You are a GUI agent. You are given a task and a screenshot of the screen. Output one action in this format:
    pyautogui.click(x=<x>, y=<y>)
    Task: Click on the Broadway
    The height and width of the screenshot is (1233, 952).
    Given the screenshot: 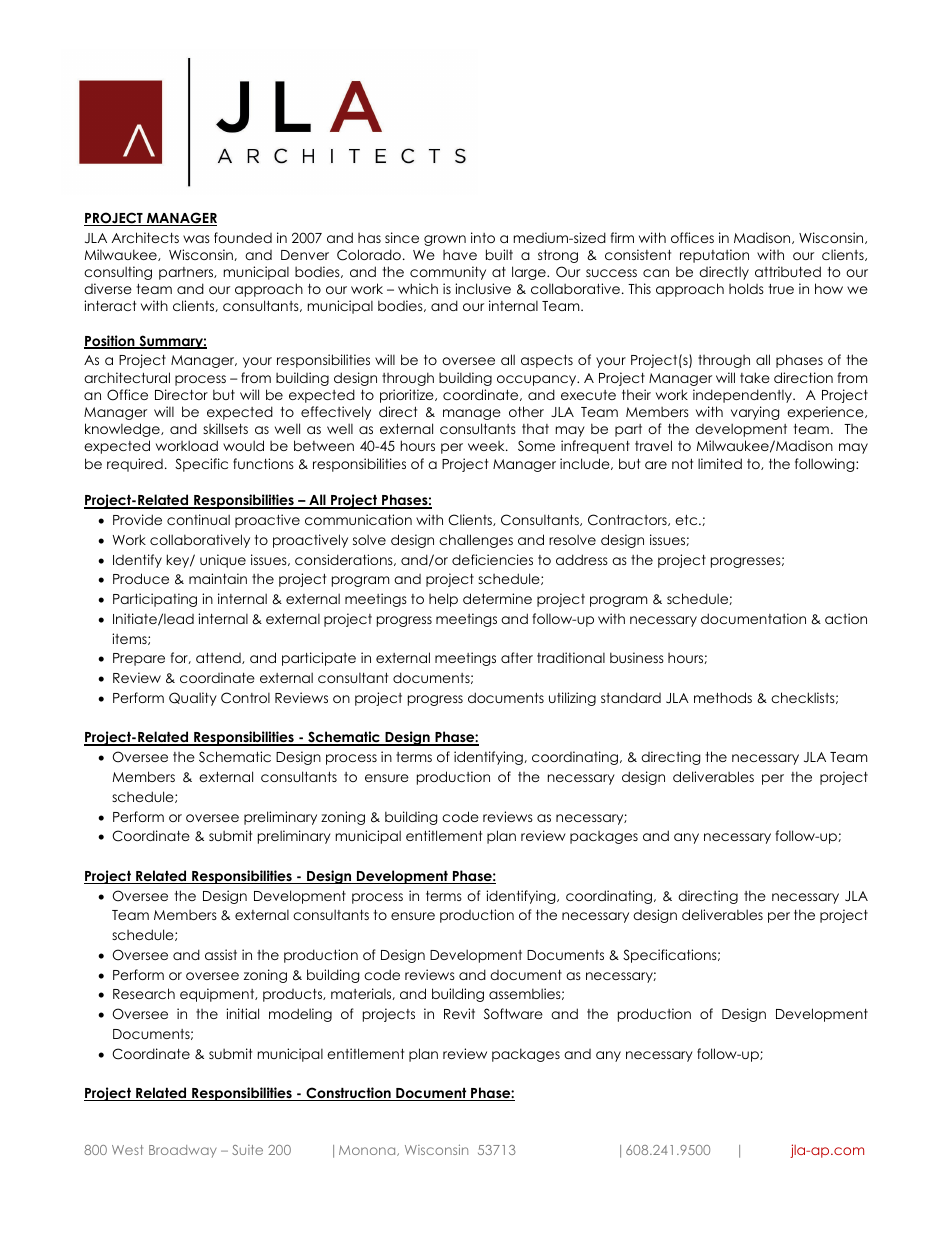 What is the action you would take?
    pyautogui.click(x=183, y=1151)
